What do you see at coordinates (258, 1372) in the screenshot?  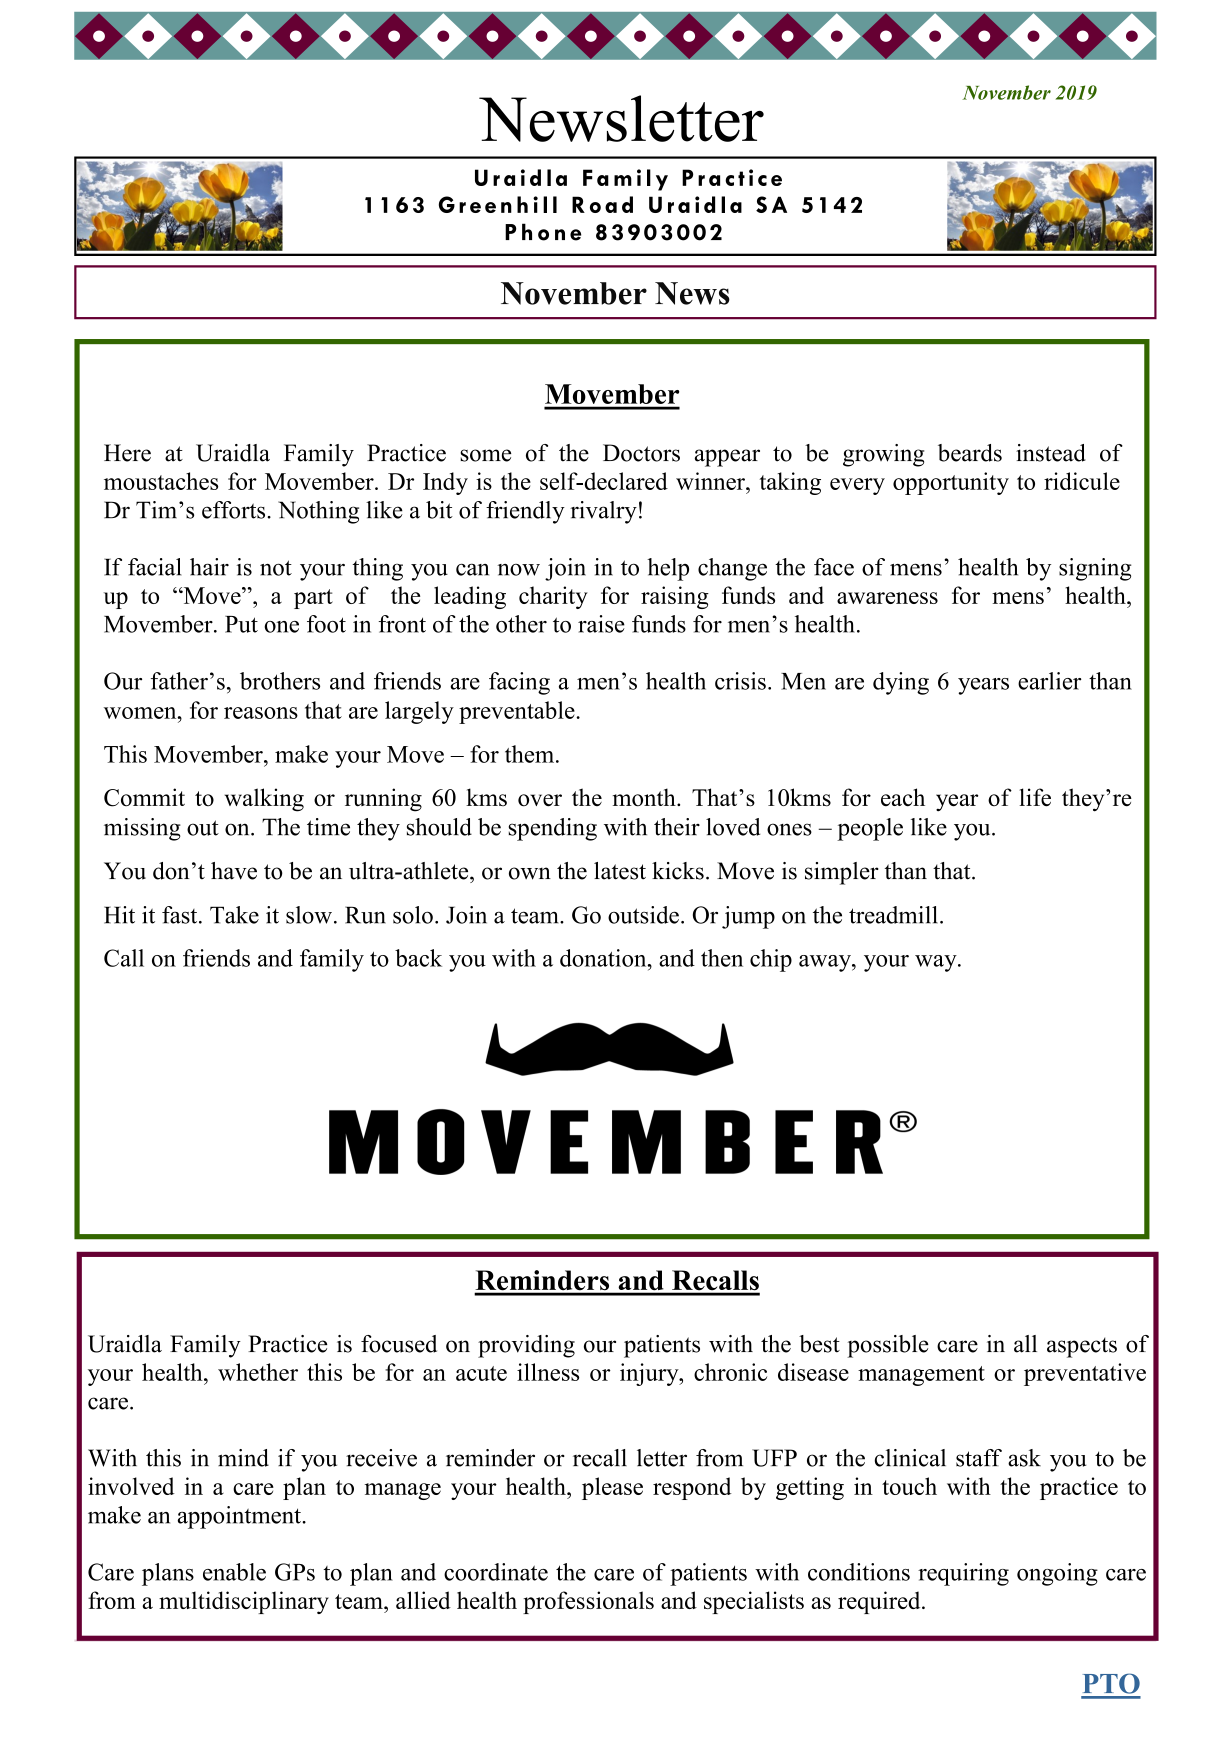 I see `whether` at bounding box center [258, 1372].
